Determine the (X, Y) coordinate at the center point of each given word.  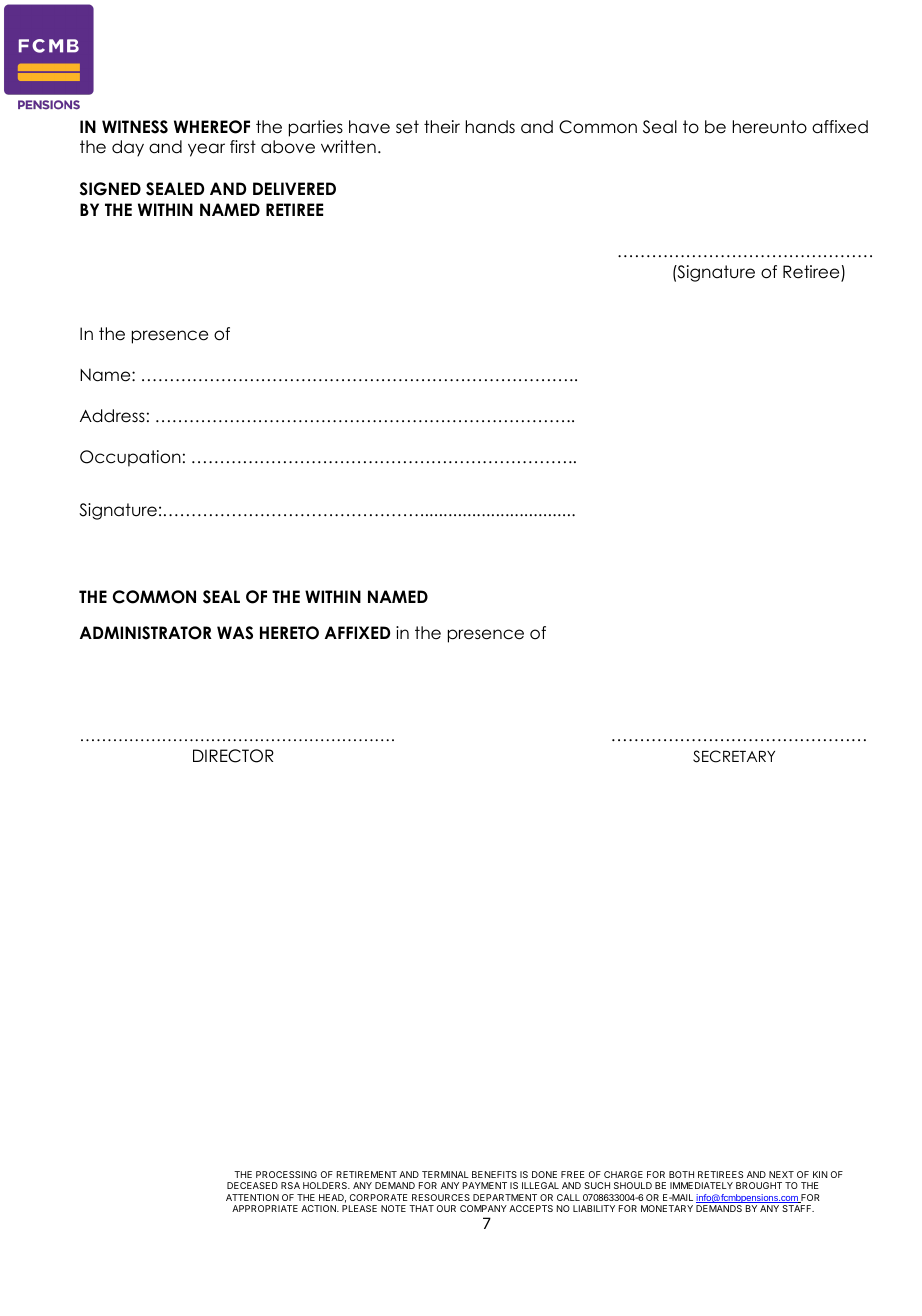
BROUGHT (759, 1185)
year (206, 150)
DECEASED (252, 1185)
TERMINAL (445, 1174)
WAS (235, 633)
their (442, 127)
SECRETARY (734, 756)
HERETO (289, 633)
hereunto (770, 127)
